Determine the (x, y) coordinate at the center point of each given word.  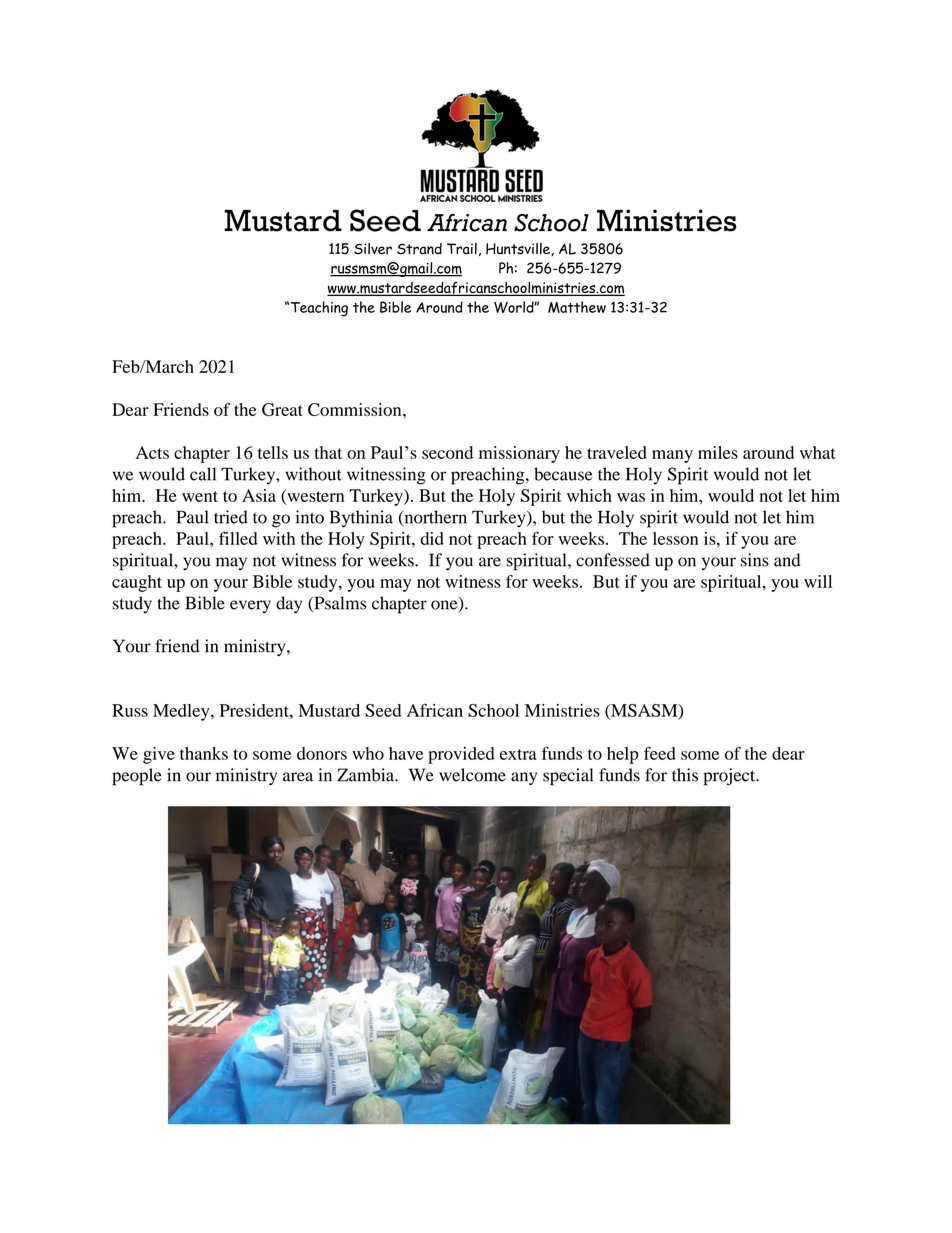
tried (231, 517)
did (432, 538)
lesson (675, 538)
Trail (462, 249)
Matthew (577, 307)
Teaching (318, 309)
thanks (204, 753)
